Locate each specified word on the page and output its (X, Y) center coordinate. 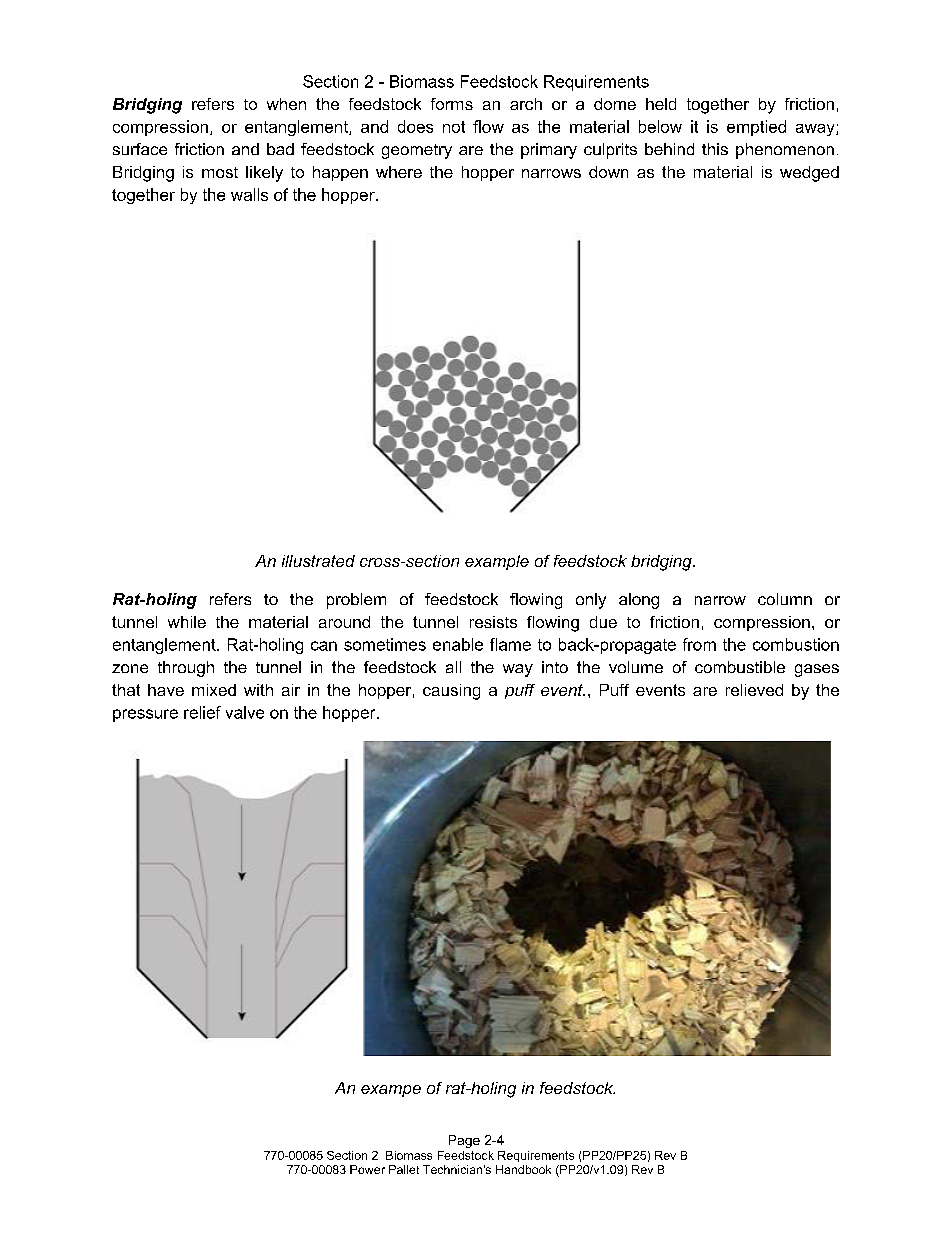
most (220, 172)
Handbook (523, 1169)
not (454, 127)
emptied (756, 128)
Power (367, 1169)
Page (464, 1141)
